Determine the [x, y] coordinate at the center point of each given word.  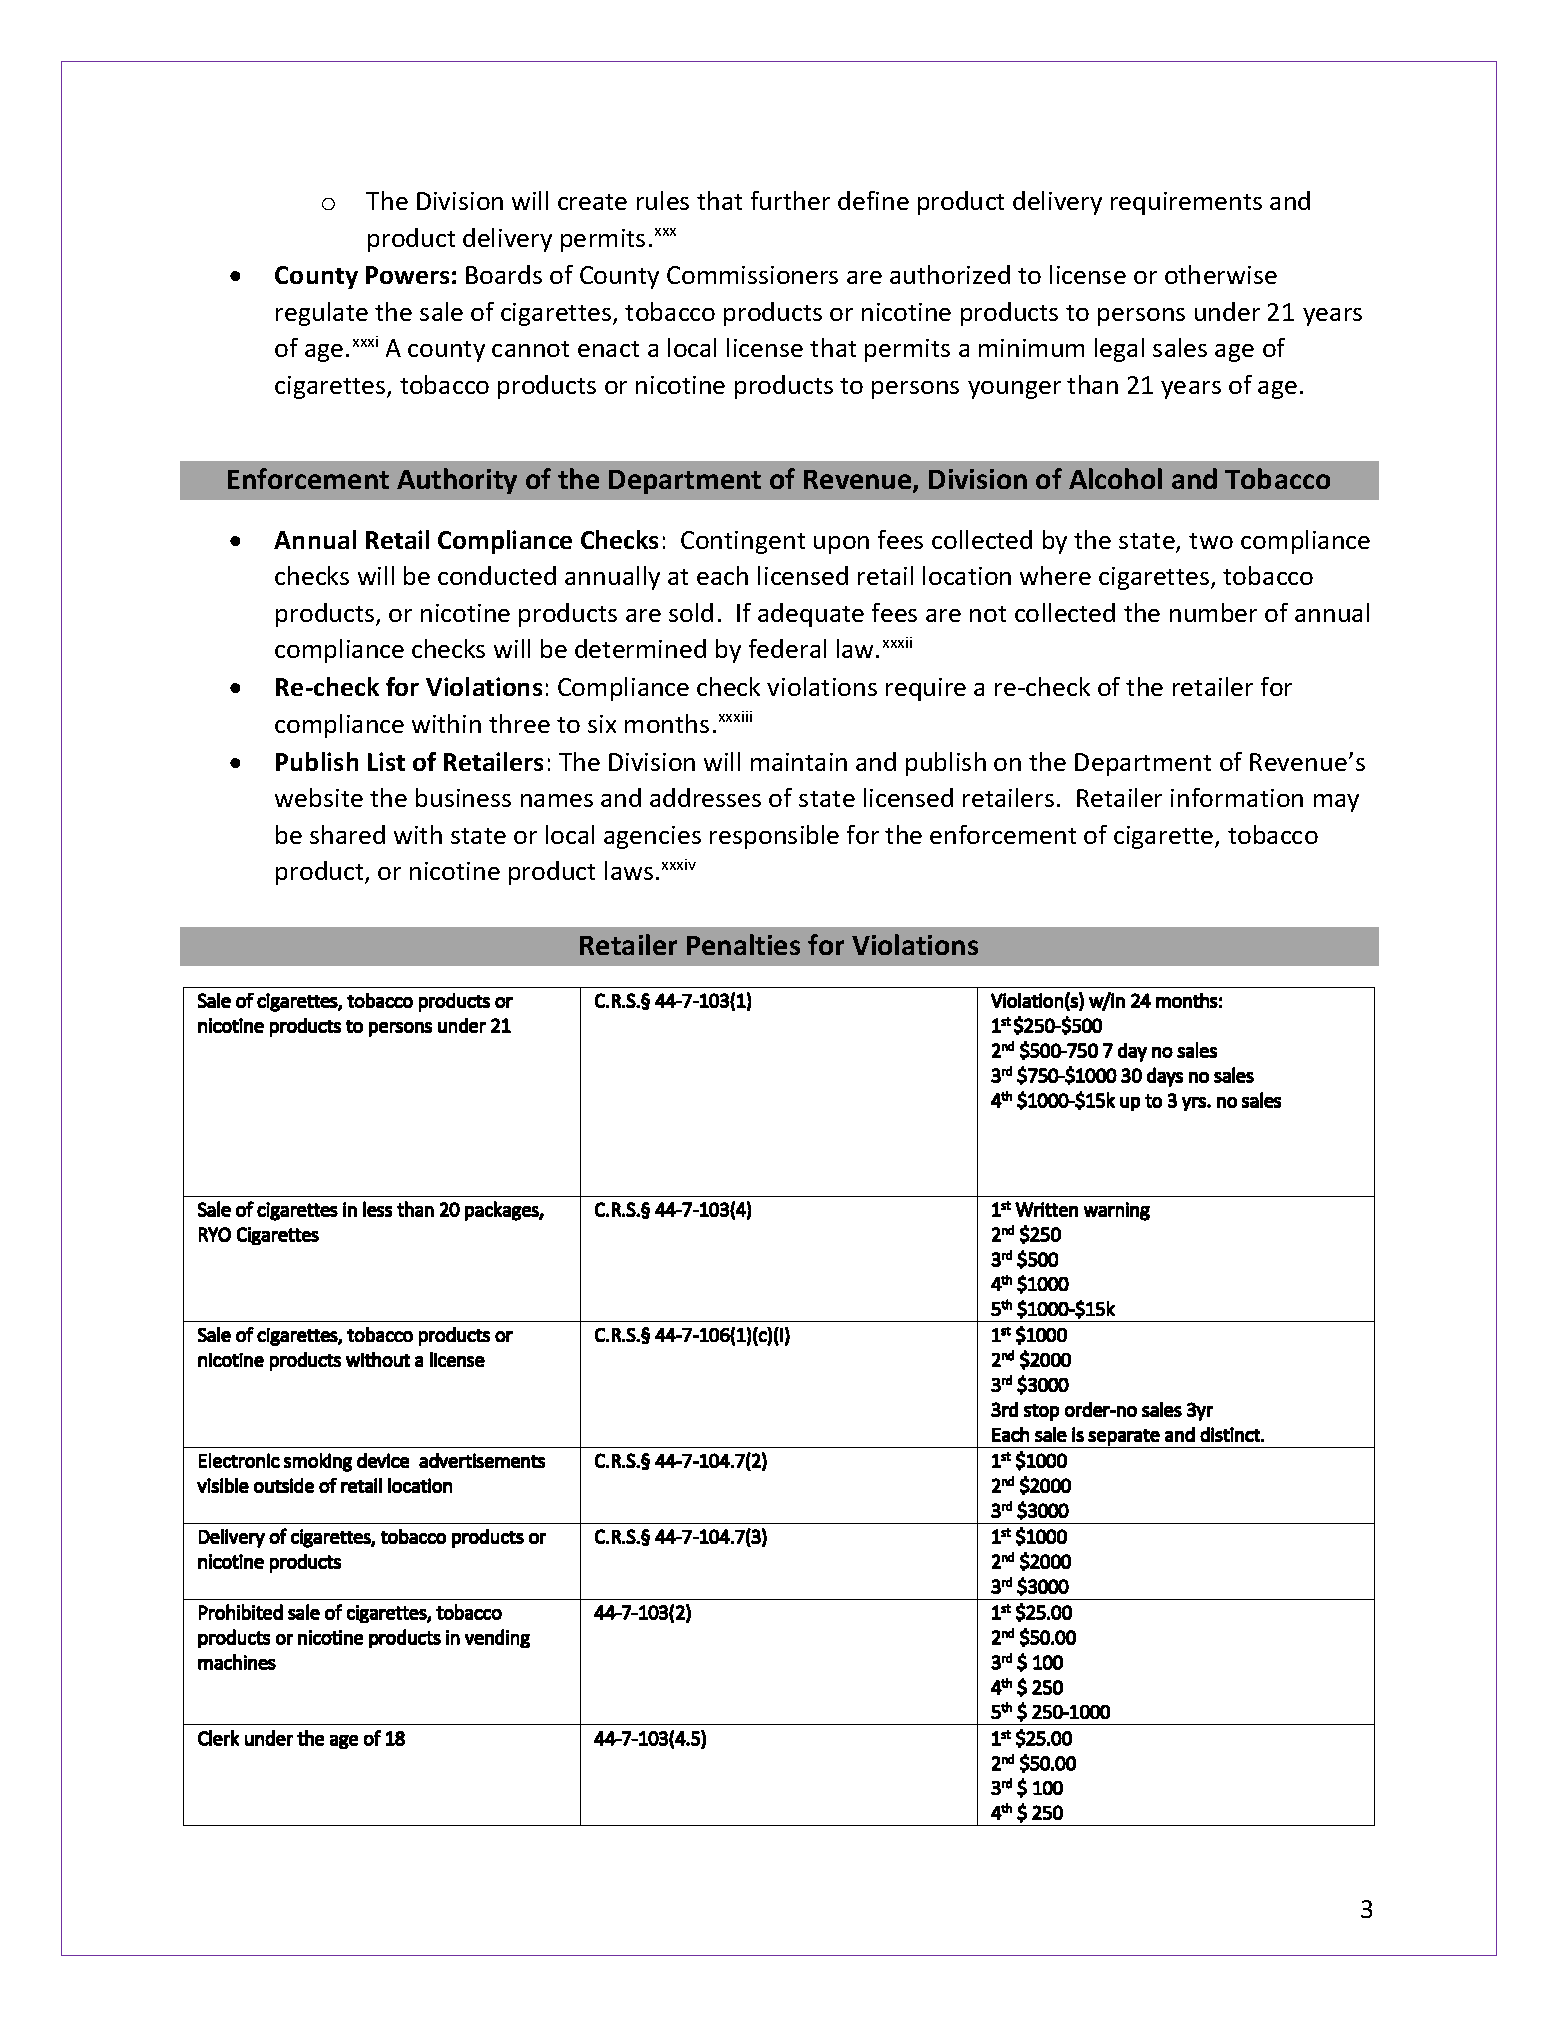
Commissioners [752, 275]
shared [347, 834]
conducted [497, 575]
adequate [811, 615]
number [1213, 612]
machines [237, 1662]
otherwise [1221, 274]
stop [1041, 1412]
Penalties [743, 944]
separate [1124, 1437]
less [377, 1209]
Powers [407, 275]
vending [497, 1638]
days [1165, 1077]
